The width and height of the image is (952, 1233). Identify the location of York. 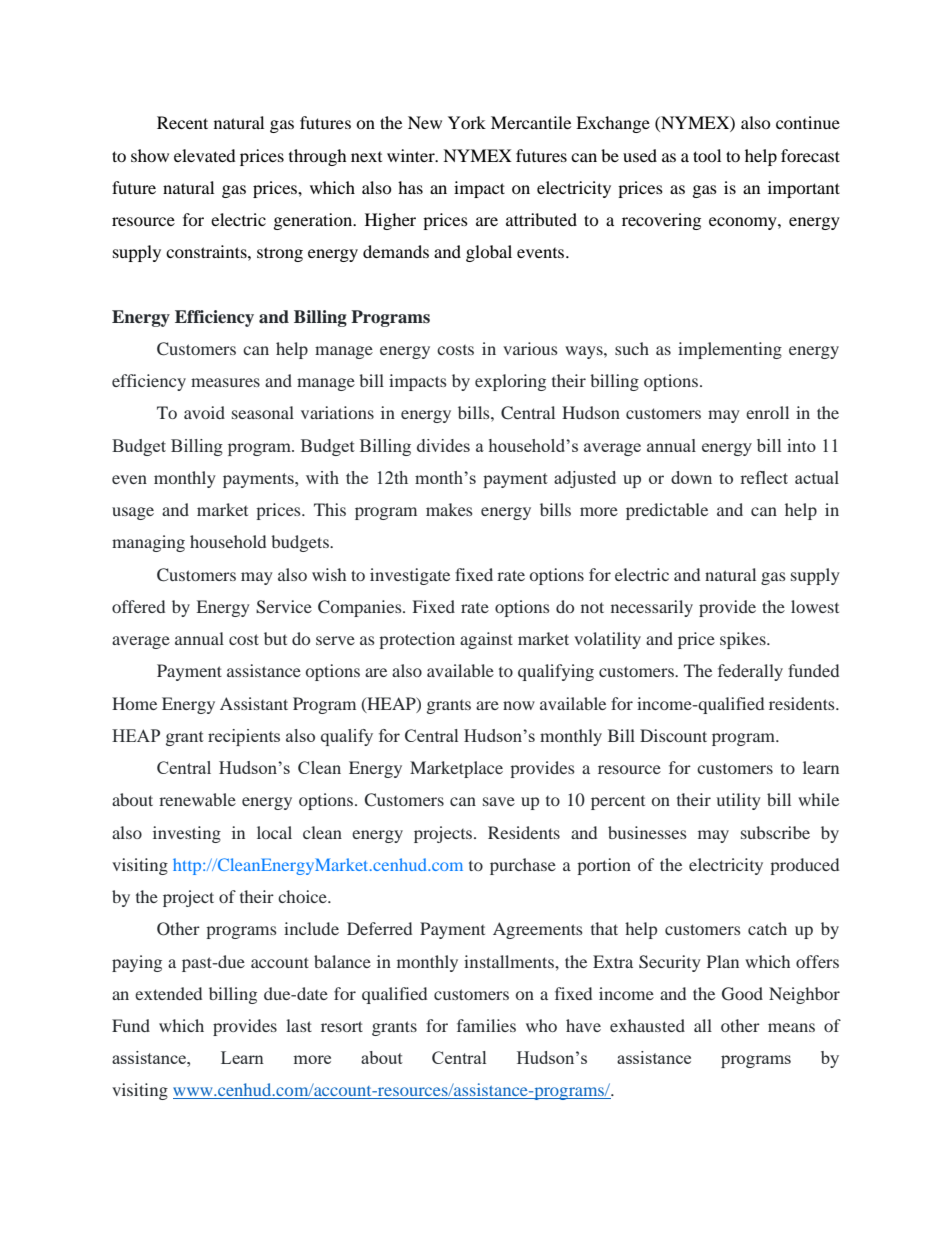
(467, 122).
